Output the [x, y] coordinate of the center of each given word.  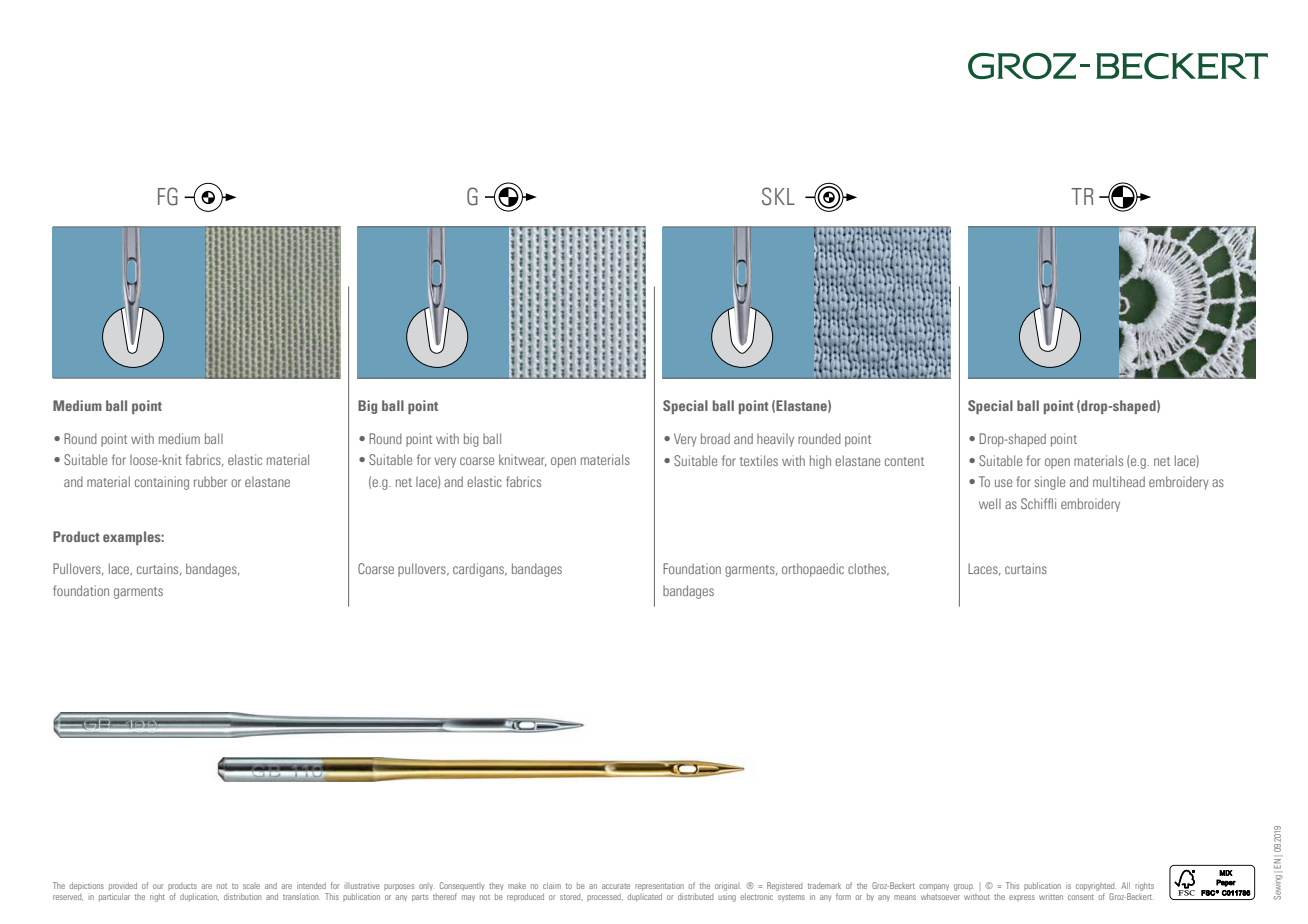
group [964, 887]
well [990, 503]
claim [552, 885]
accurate [616, 886]
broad [715, 438]
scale [251, 886]
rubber [210, 481]
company [934, 887]
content [904, 461]
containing [162, 483]
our [158, 886]
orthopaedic [813, 570]
